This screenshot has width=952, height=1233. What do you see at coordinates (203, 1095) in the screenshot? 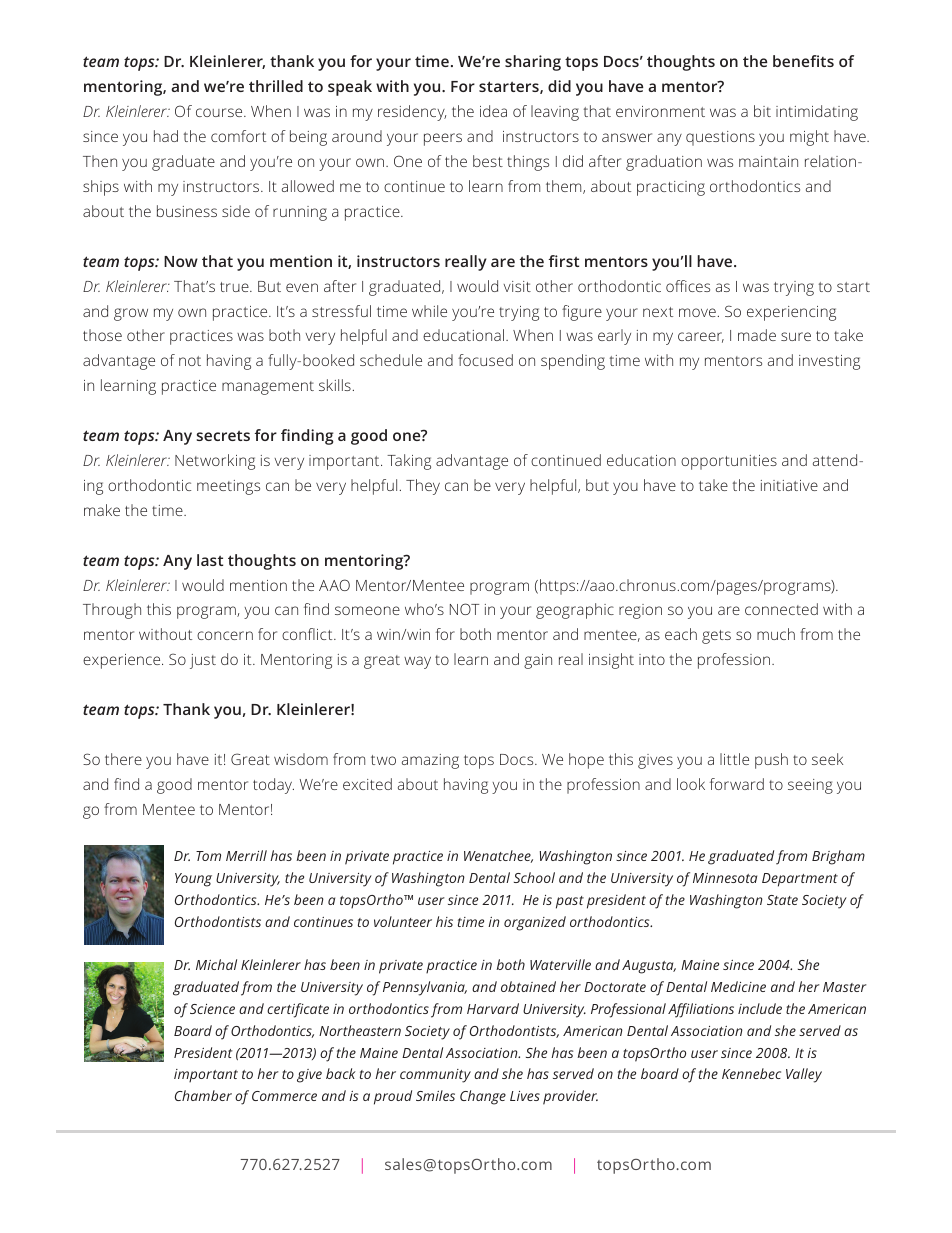
I see `Chamber` at bounding box center [203, 1095].
